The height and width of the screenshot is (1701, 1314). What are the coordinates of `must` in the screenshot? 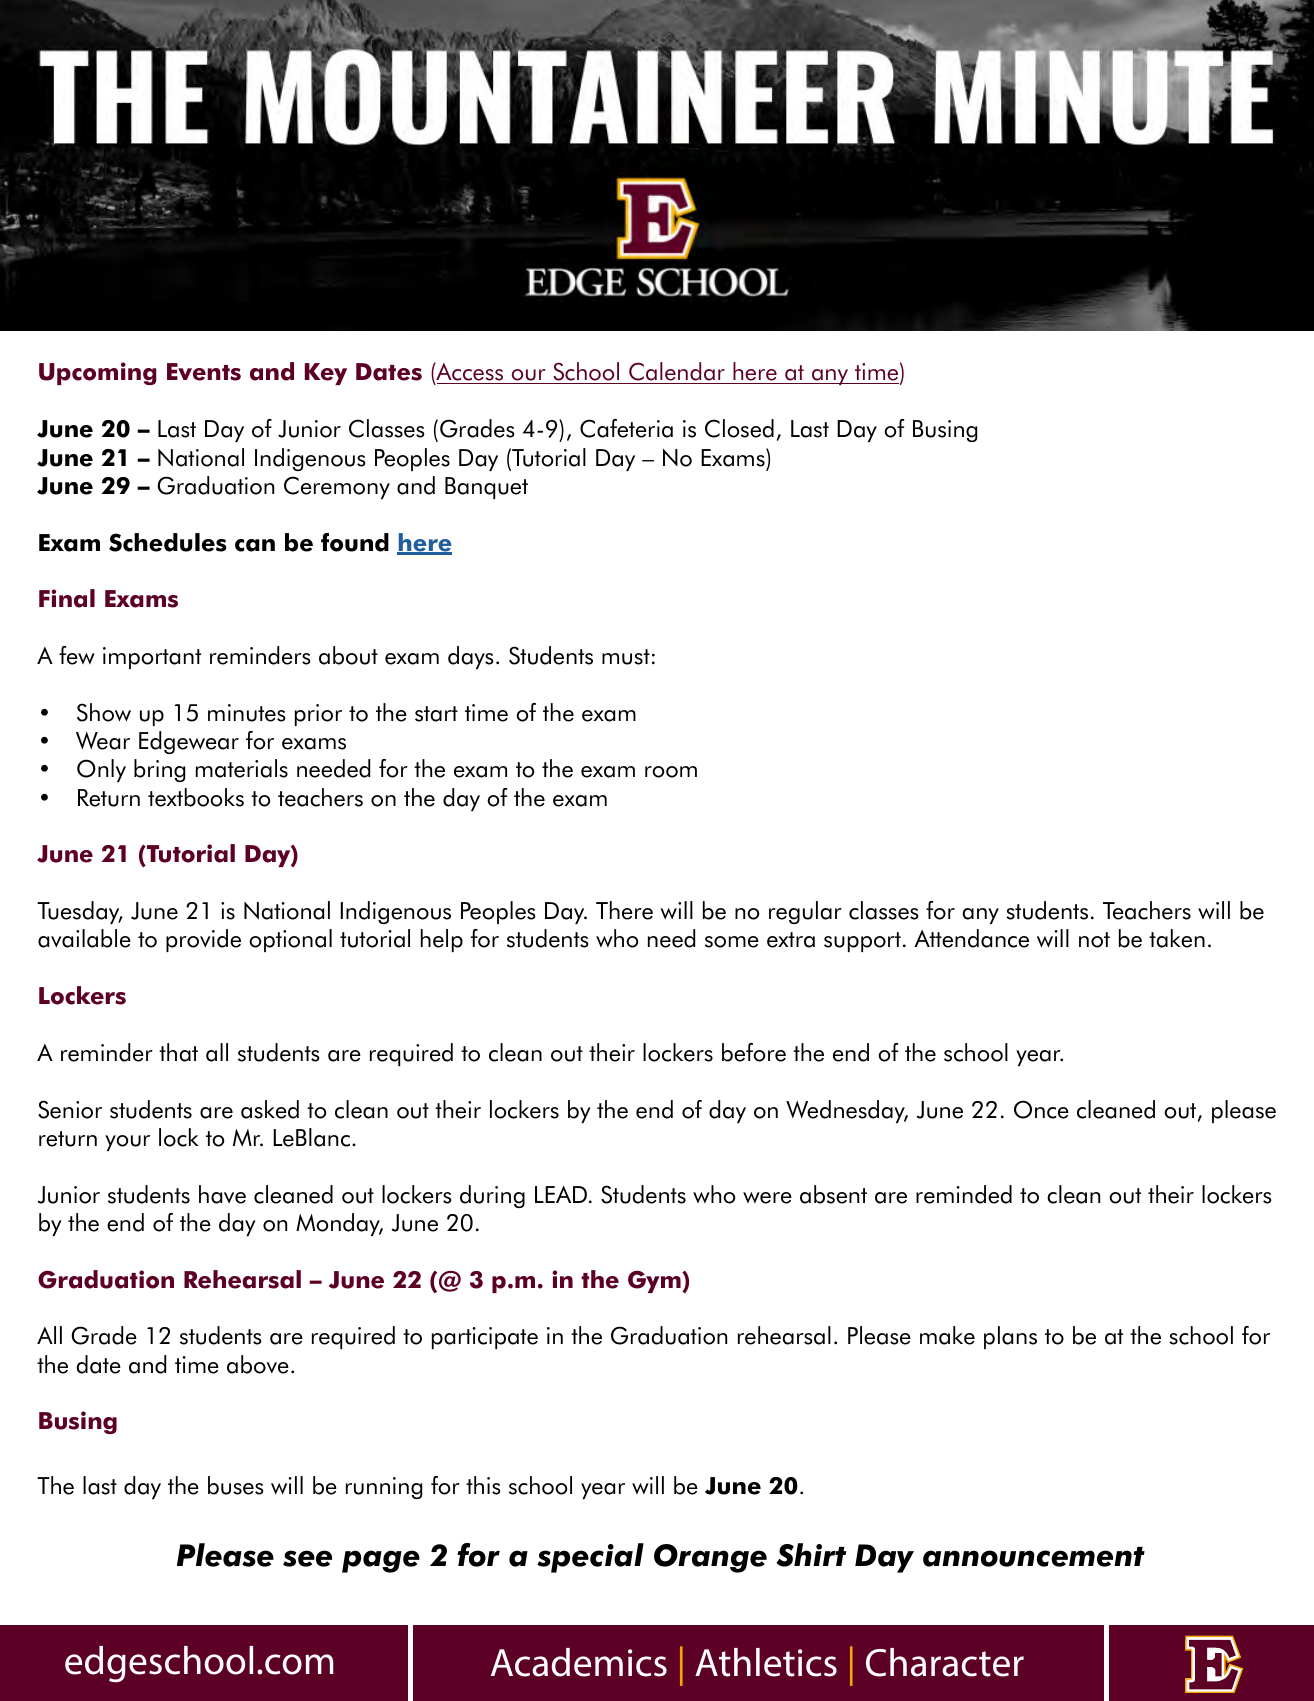 It's located at (626, 657).
